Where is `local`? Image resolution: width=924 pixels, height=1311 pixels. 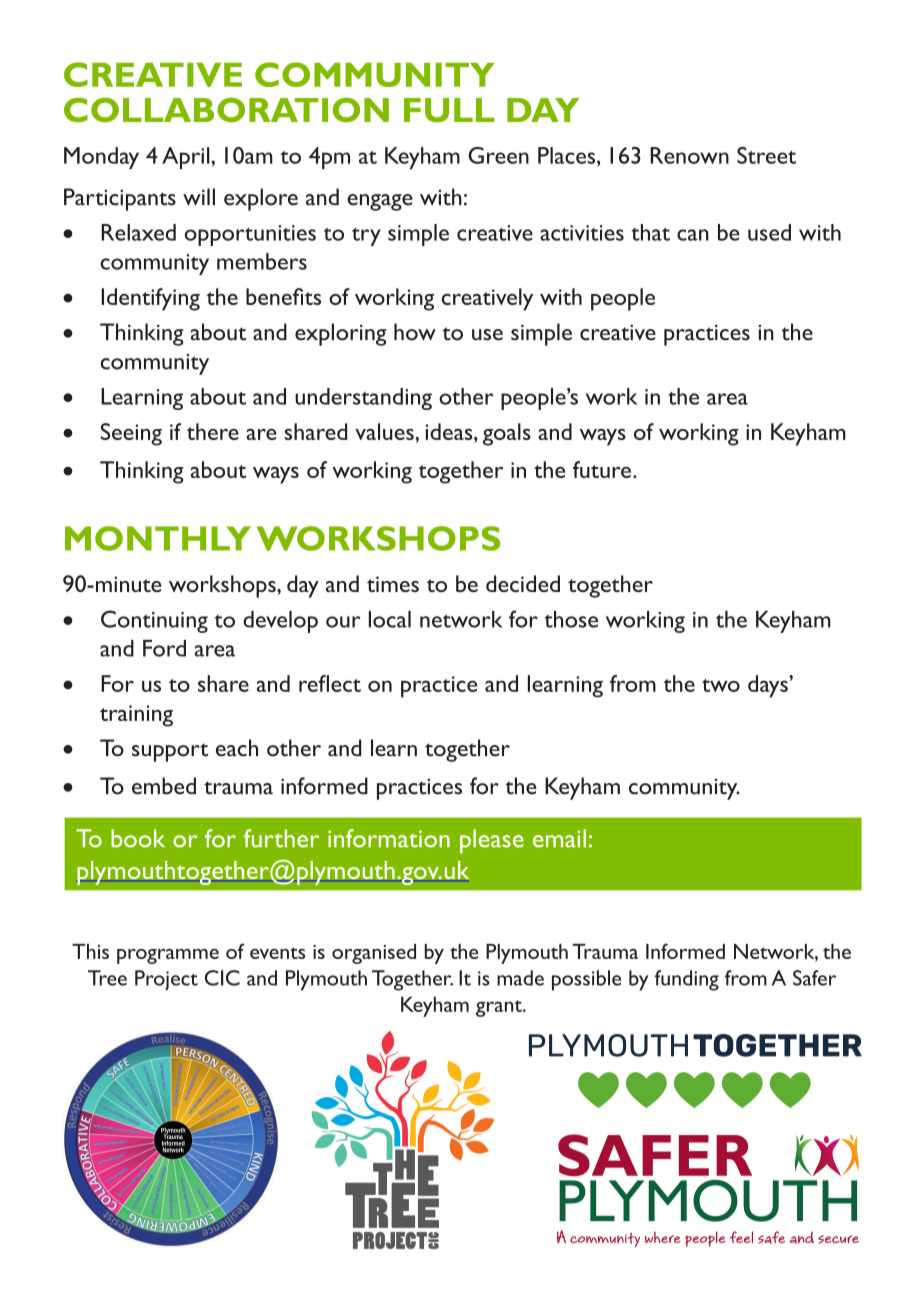 local is located at coordinates (390, 619).
